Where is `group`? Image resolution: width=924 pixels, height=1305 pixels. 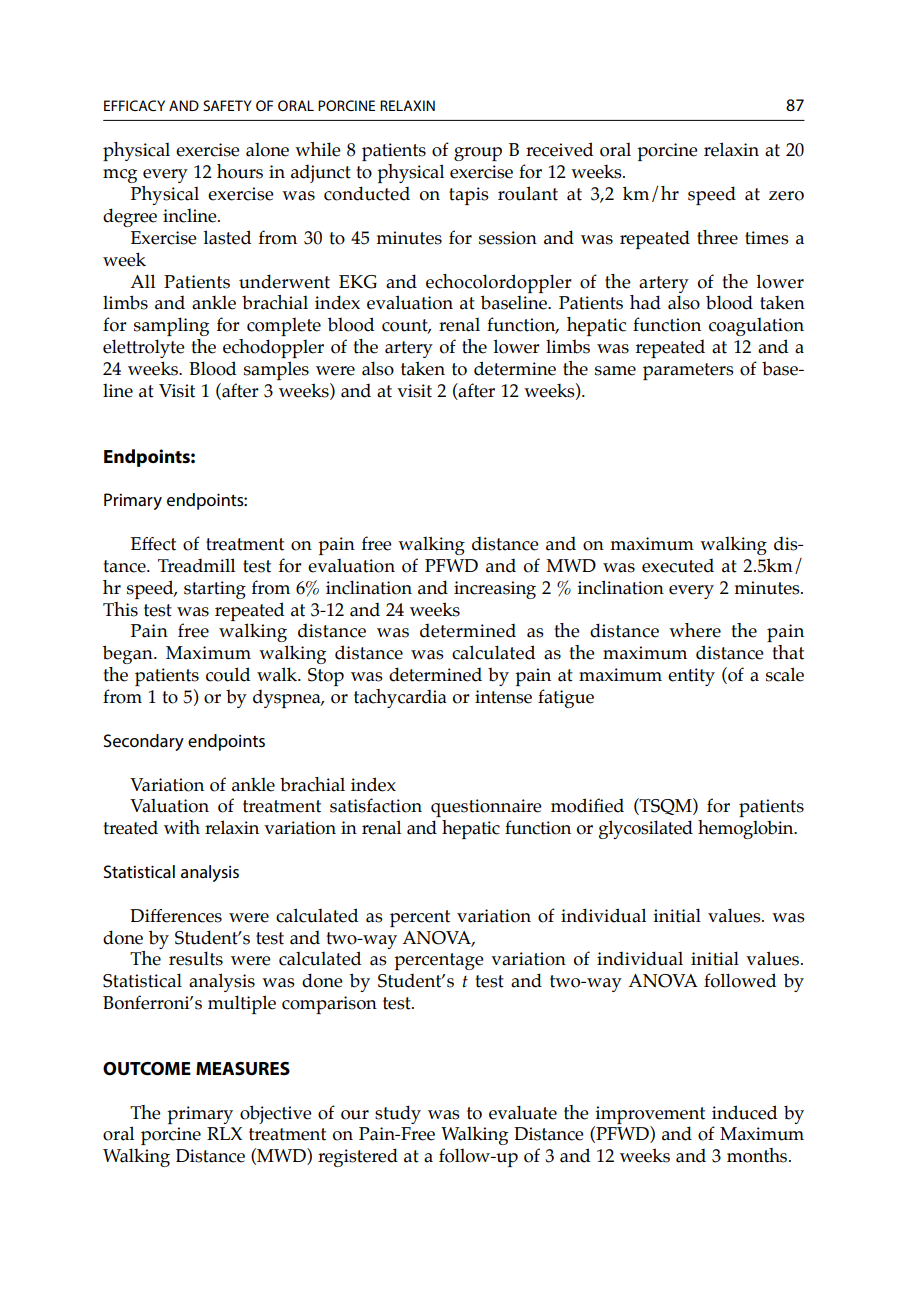 group is located at coordinates (478, 154).
